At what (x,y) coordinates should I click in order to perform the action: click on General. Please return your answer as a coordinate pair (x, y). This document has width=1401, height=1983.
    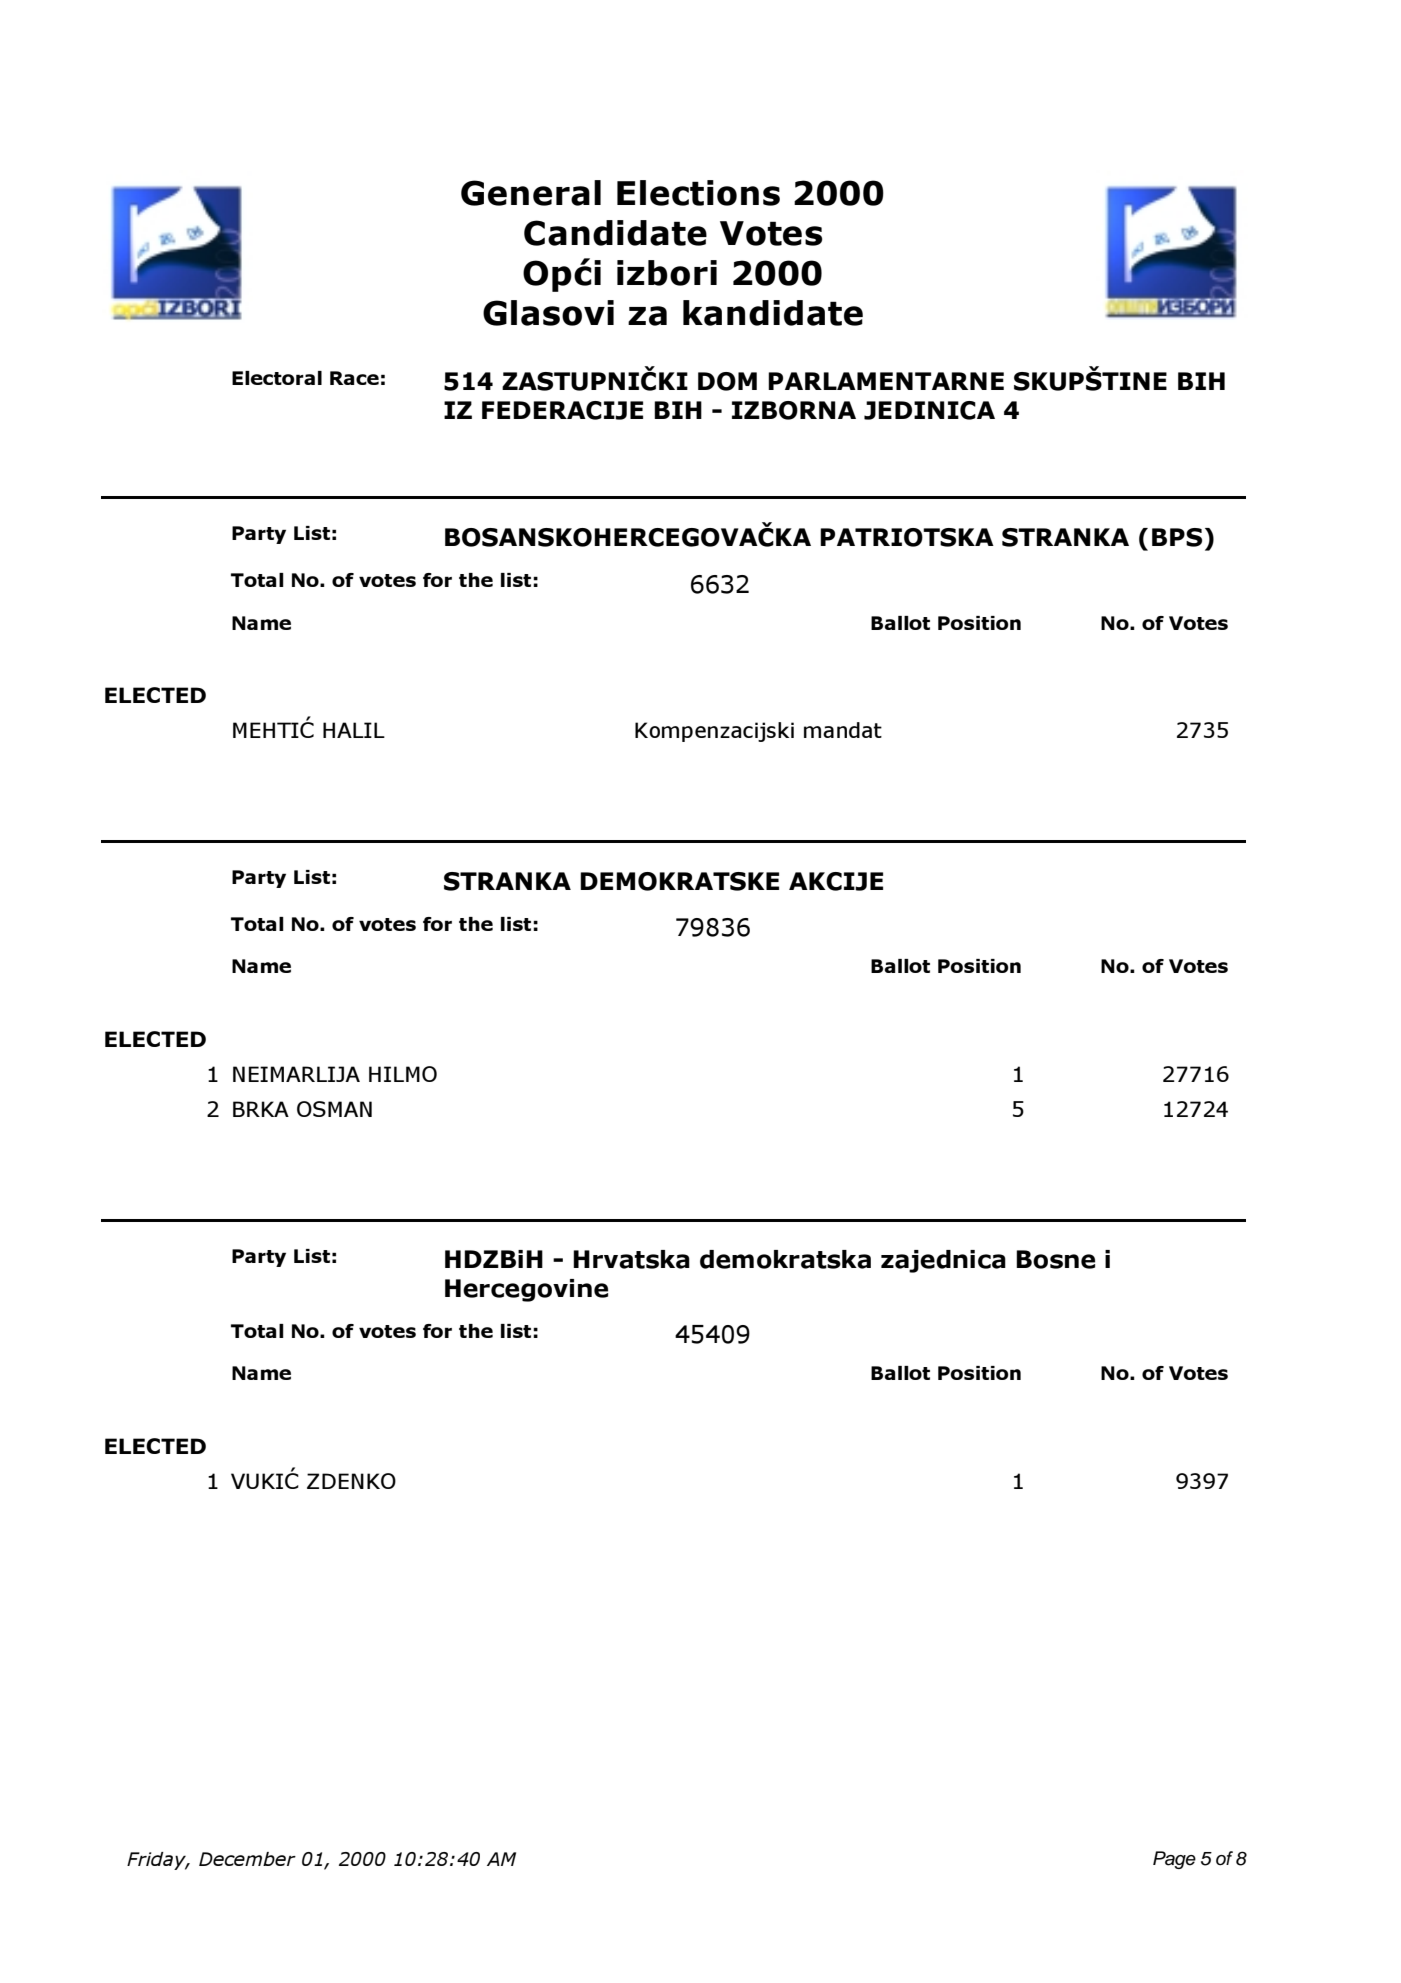
    Looking at the image, I should click on (531, 193).
